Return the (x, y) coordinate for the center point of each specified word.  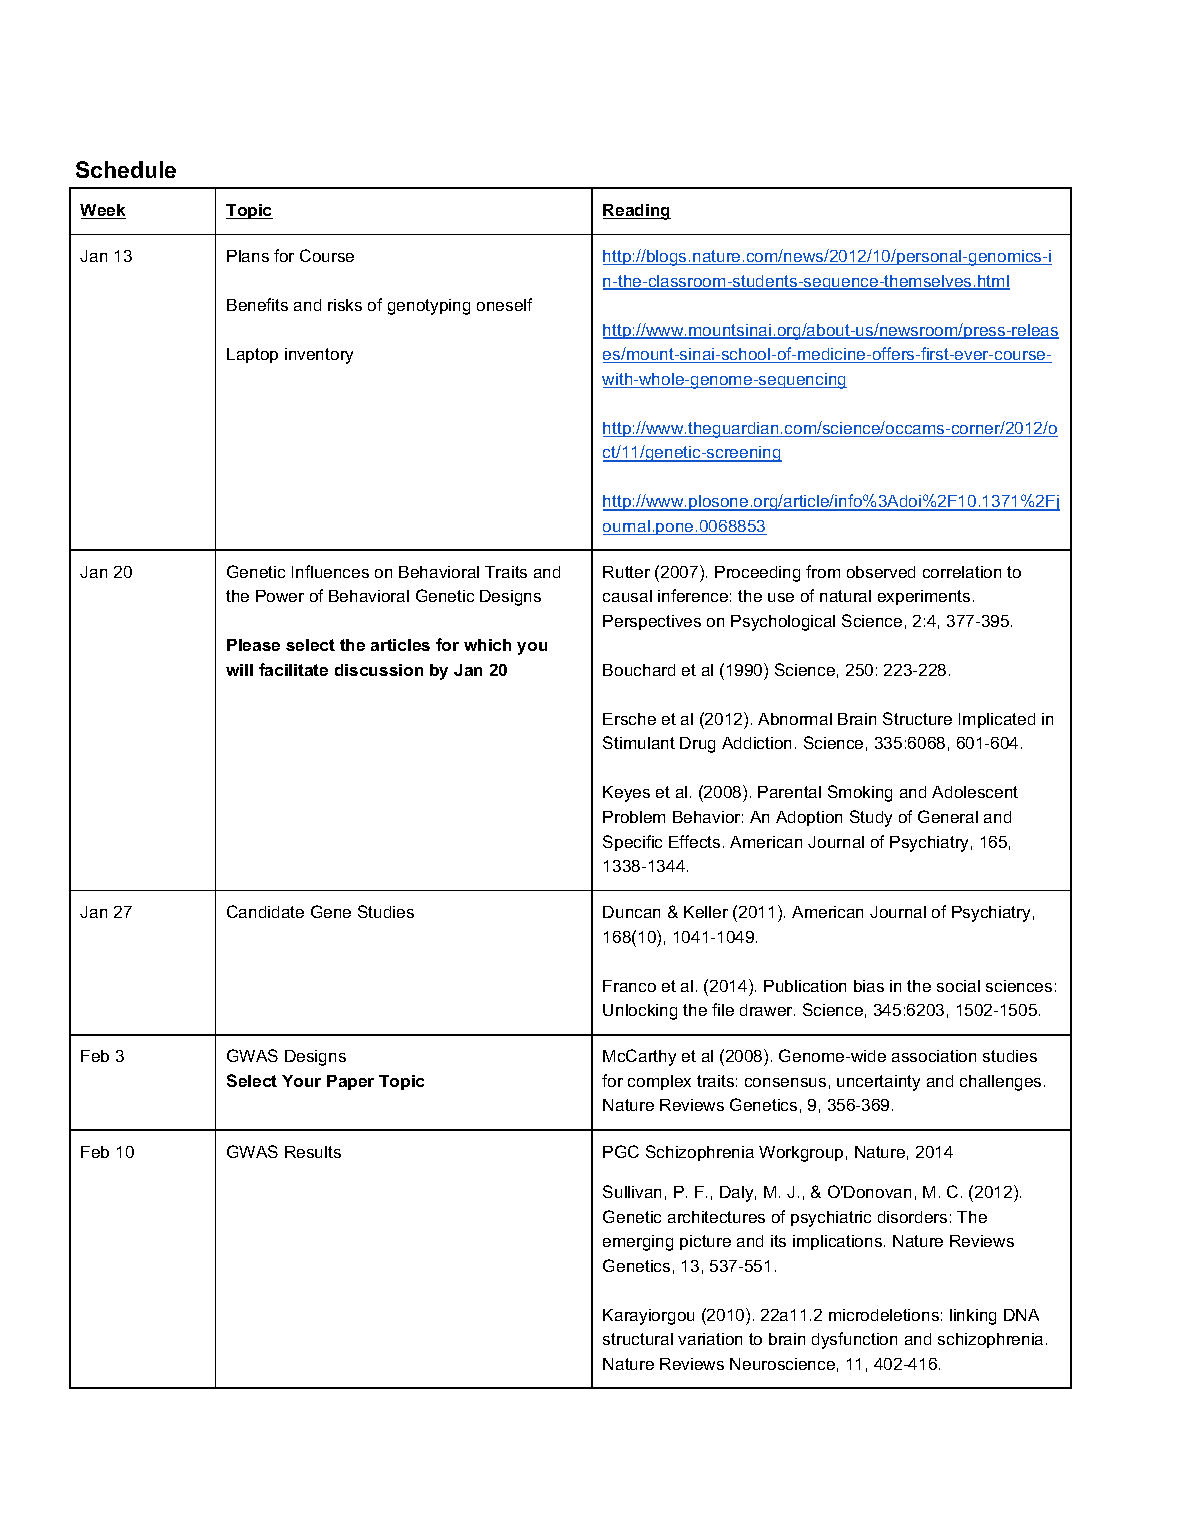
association (934, 1056)
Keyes (626, 794)
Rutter (626, 572)
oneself (504, 304)
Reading (637, 212)
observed (881, 572)
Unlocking (640, 1012)
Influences (330, 571)
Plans (248, 256)
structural (638, 1339)
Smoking (860, 793)
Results (313, 1152)
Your (301, 1081)
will (239, 670)
